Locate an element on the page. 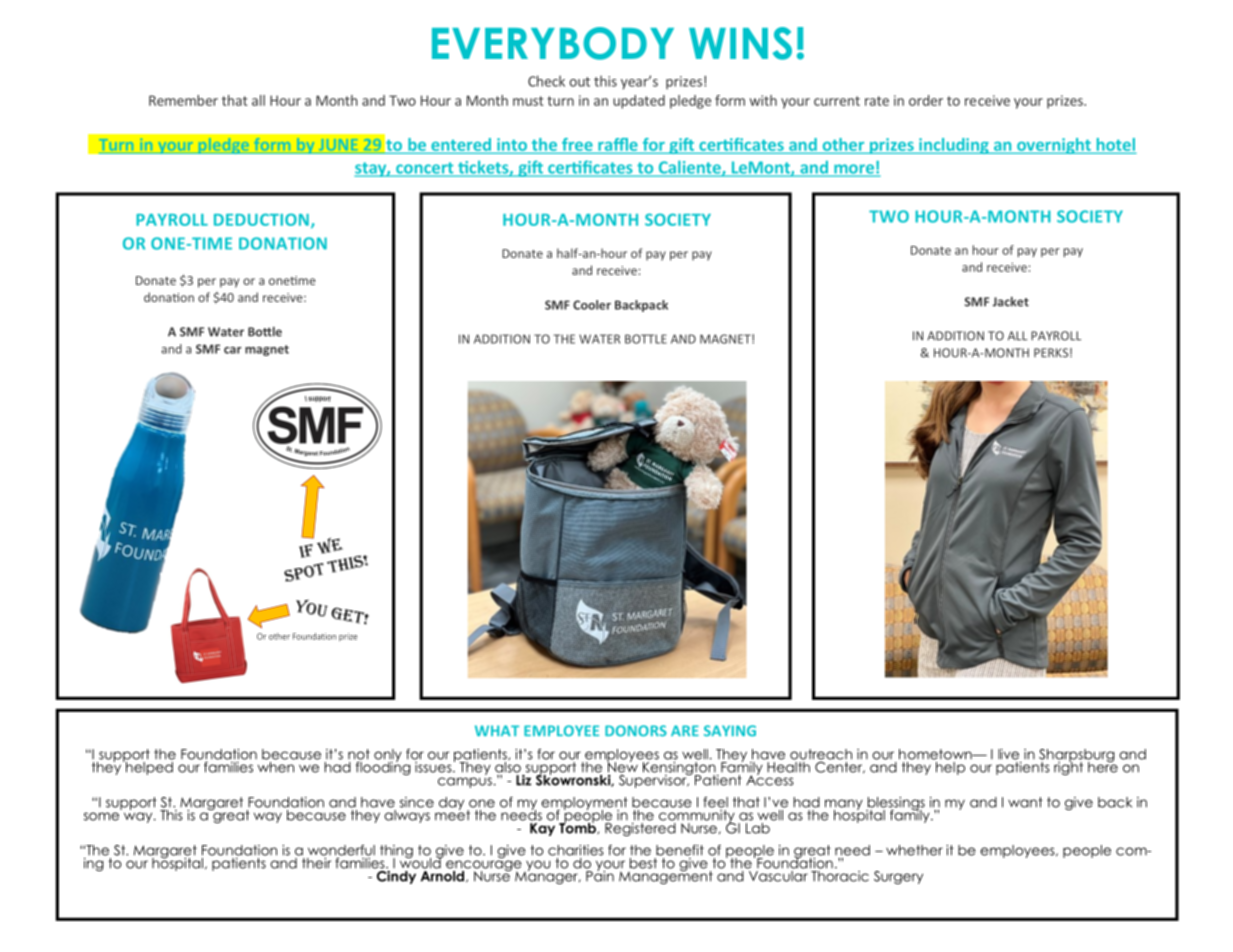  car is located at coordinates (233, 350).
